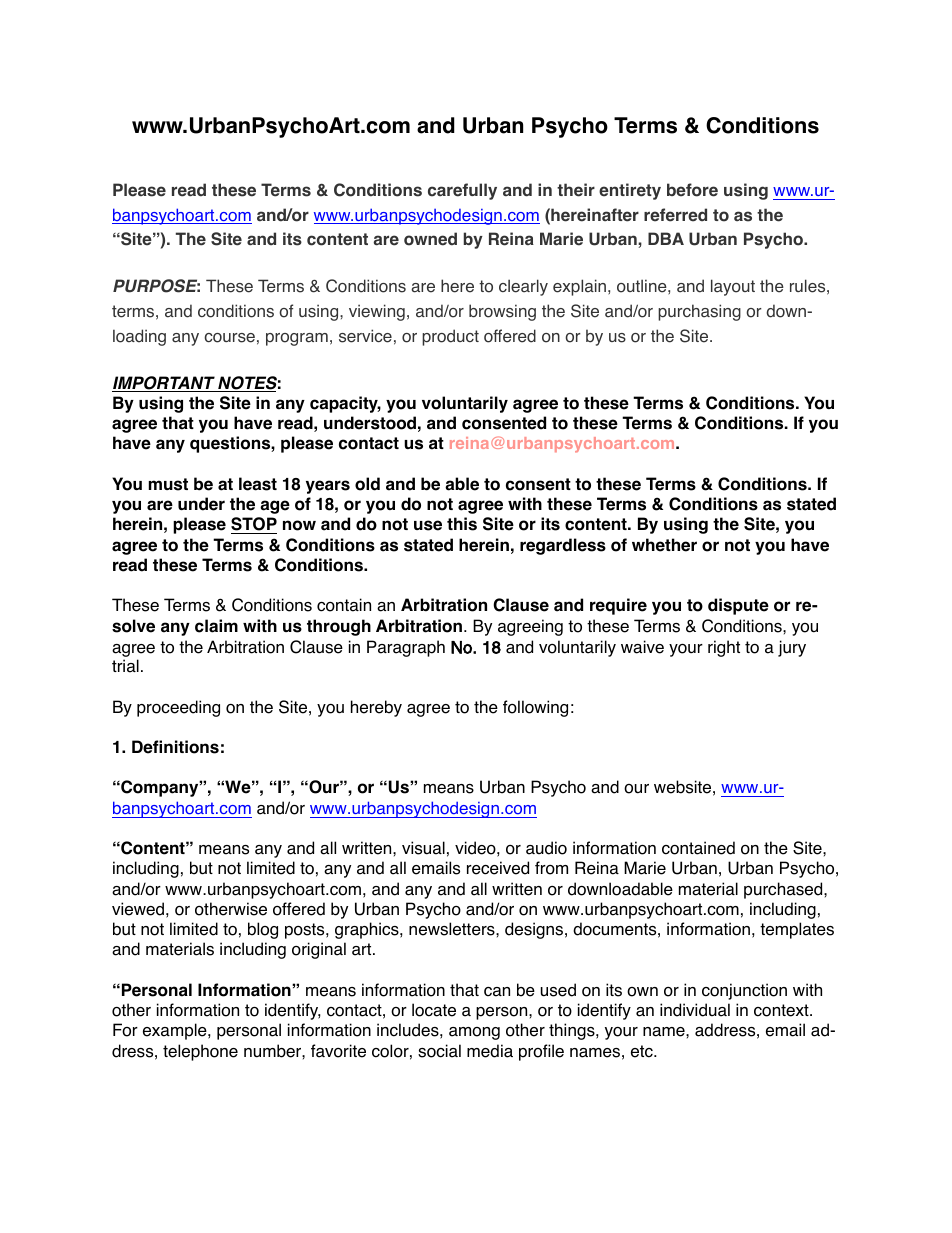  I want to click on following, so click(535, 708).
